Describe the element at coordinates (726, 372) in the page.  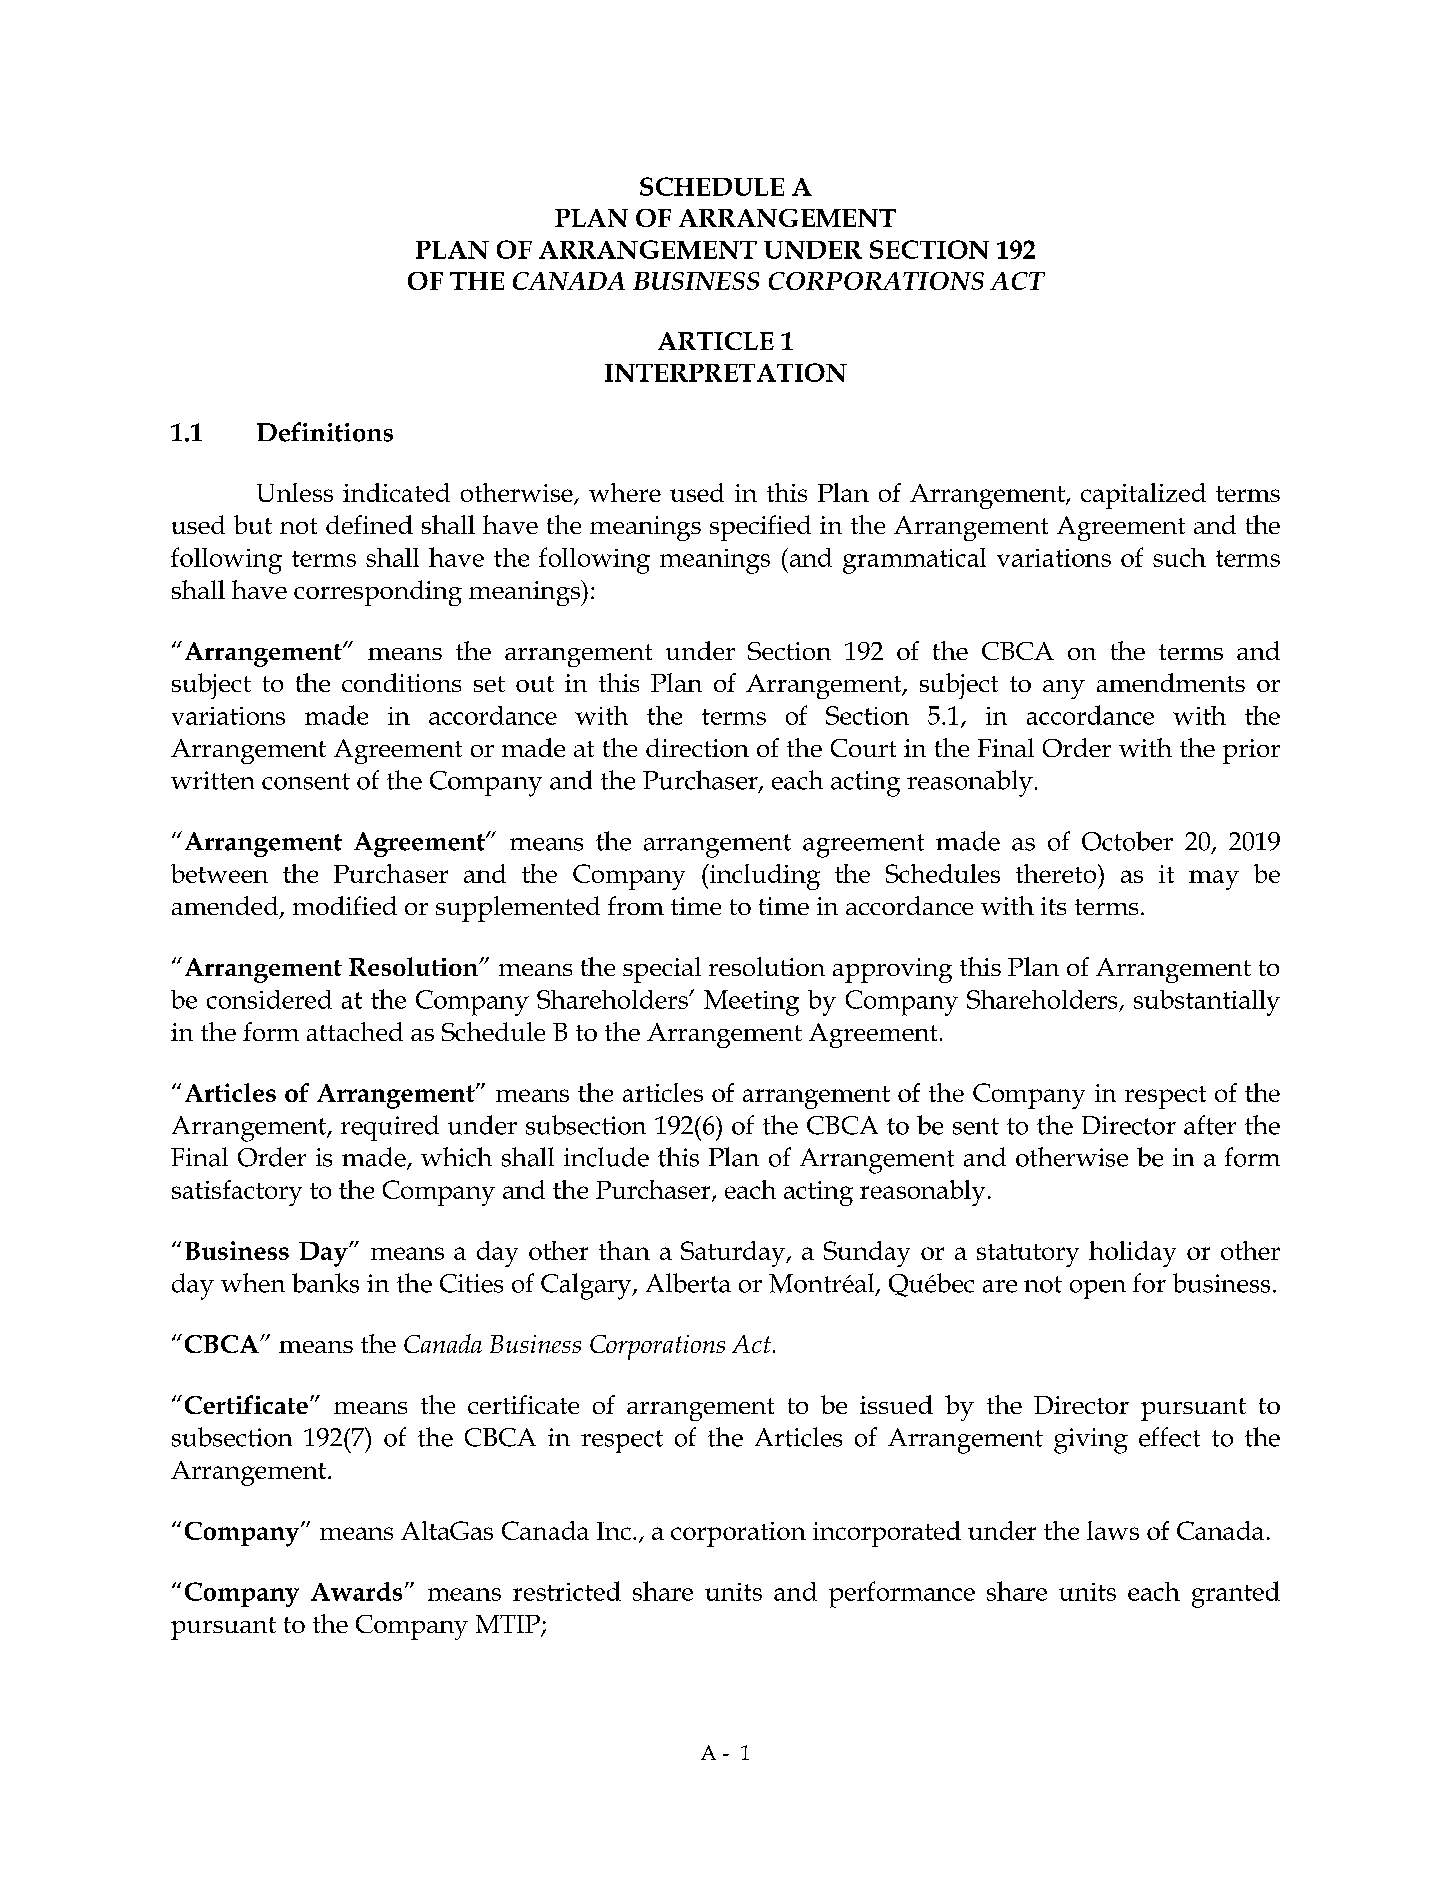
I see `INTERPRETATION` at that location.
